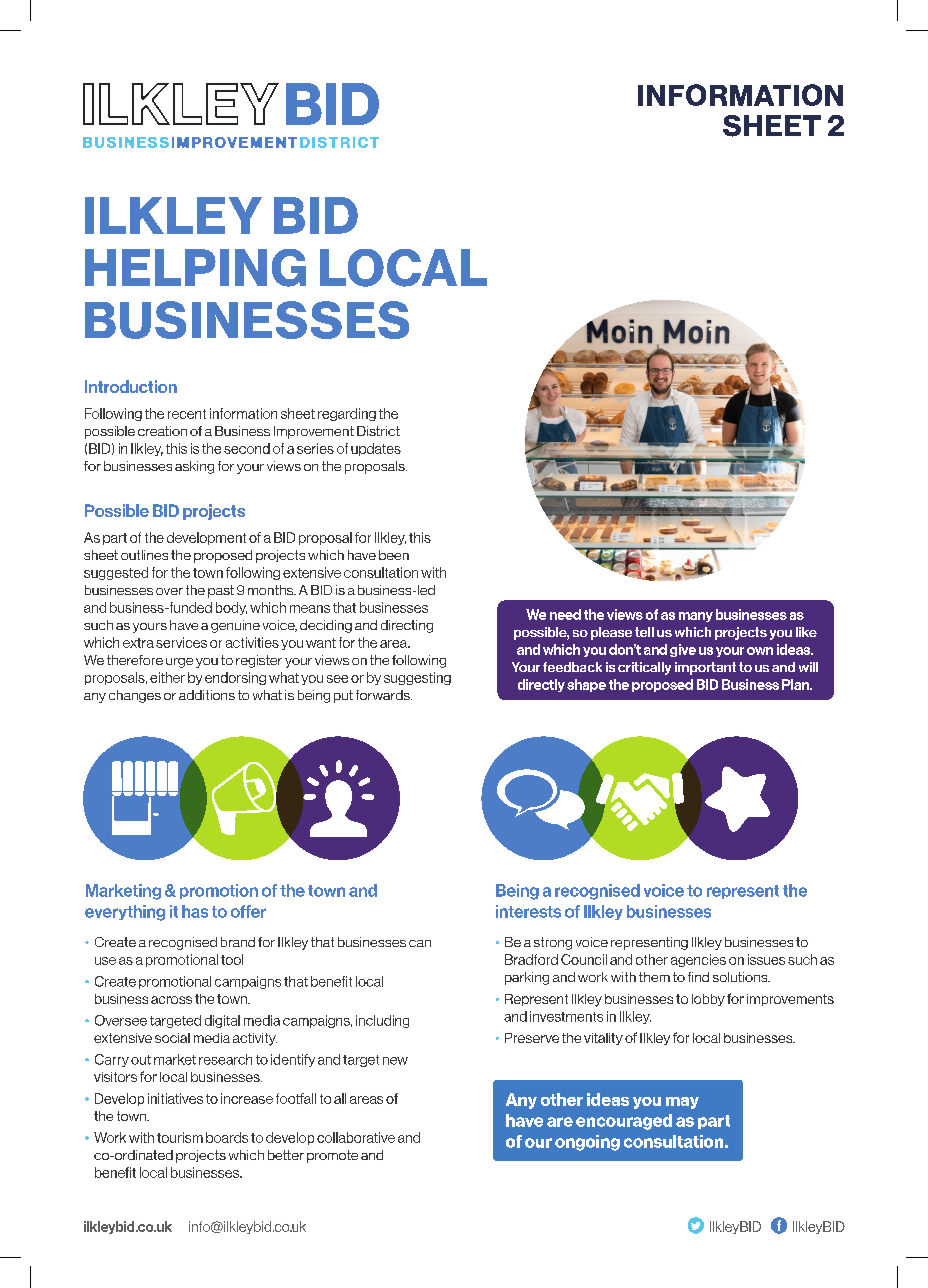  What do you see at coordinates (378, 431) in the page?
I see `District` at bounding box center [378, 431].
